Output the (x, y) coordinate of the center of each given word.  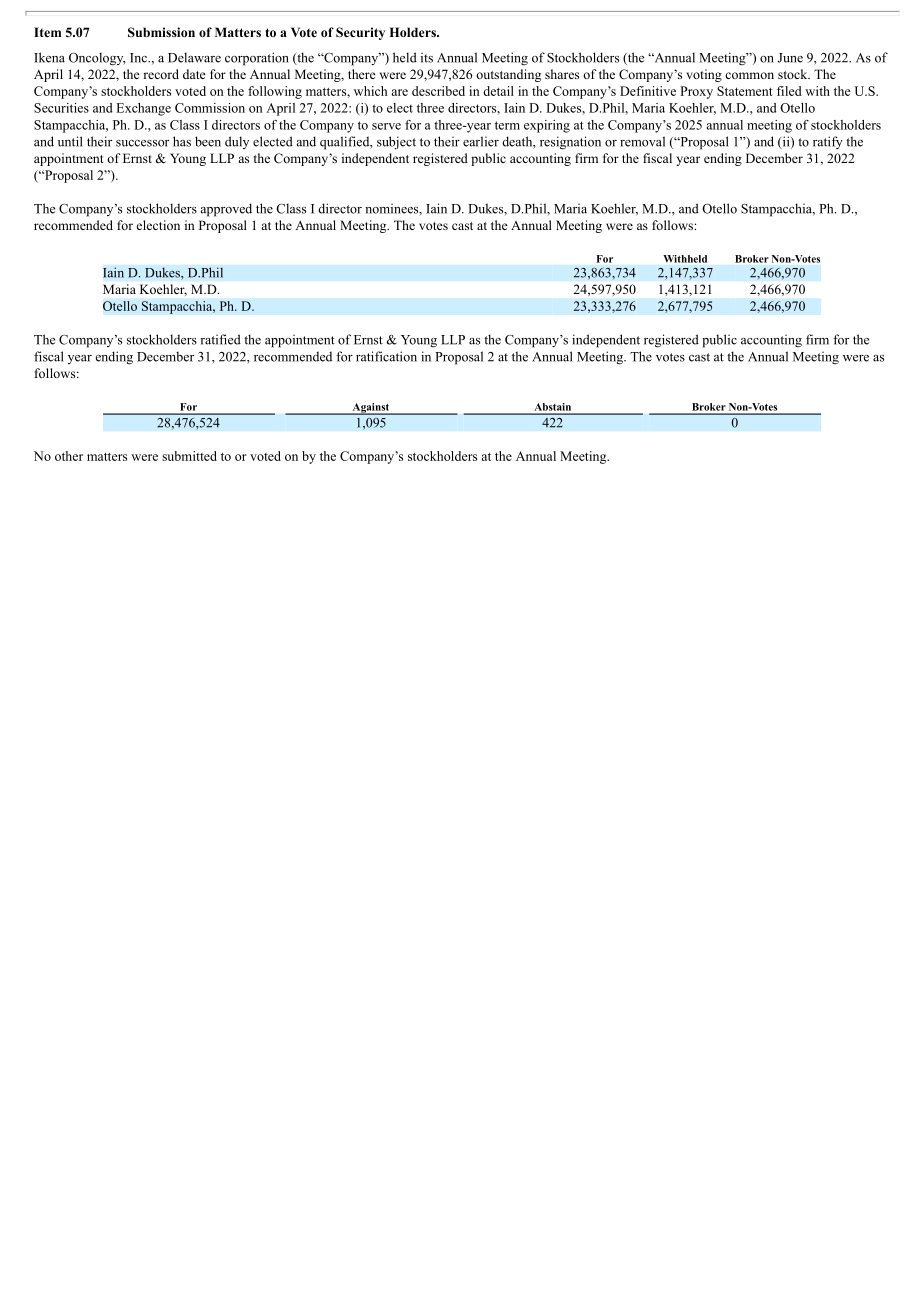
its (427, 57)
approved (226, 210)
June (790, 58)
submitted (189, 456)
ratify (828, 142)
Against (371, 409)
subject (396, 143)
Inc (139, 58)
